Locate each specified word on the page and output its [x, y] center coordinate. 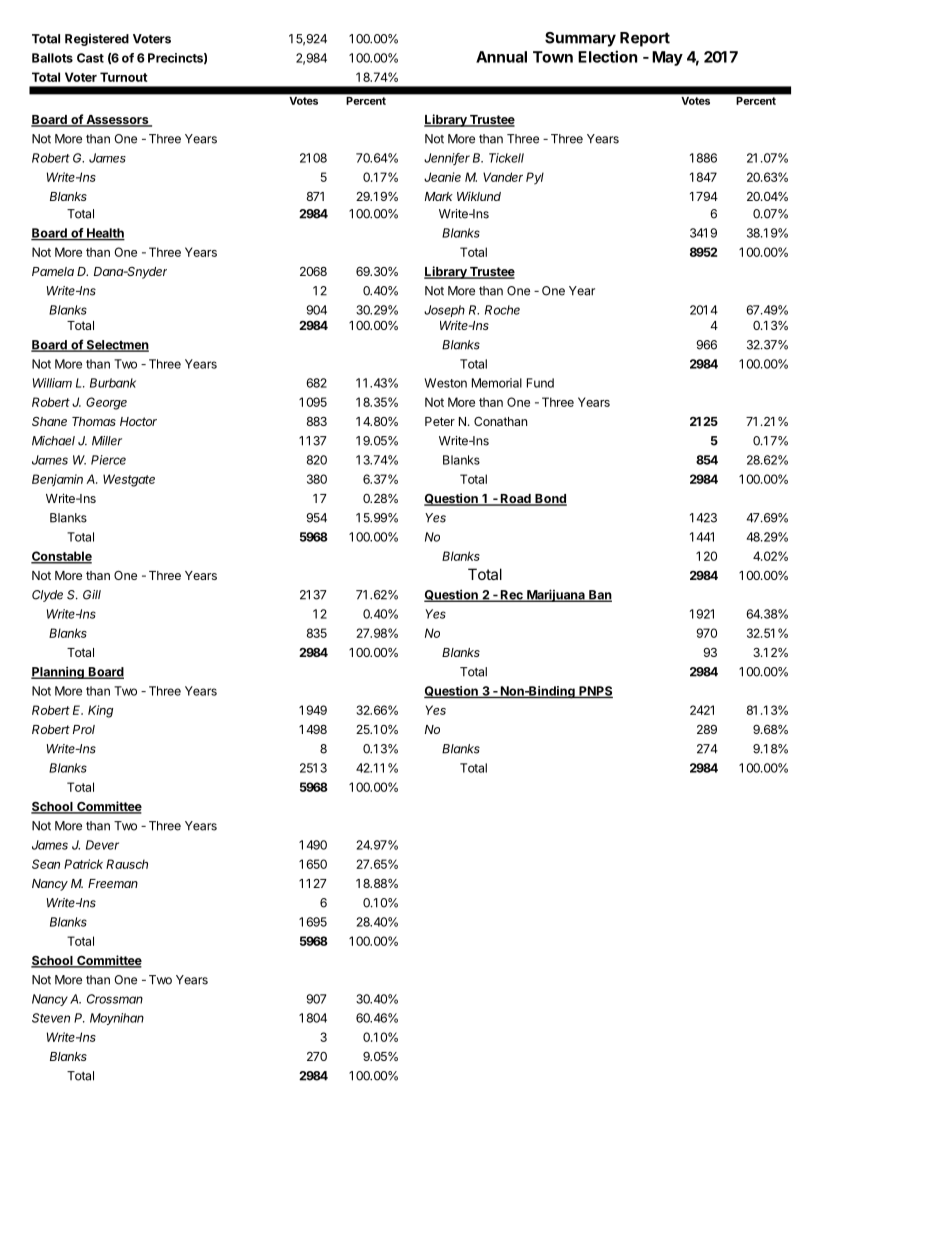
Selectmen [116, 346]
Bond [550, 500]
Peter [440, 421]
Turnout [124, 77]
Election [607, 56]
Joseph [444, 311]
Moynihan [117, 1019]
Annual [501, 57]
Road [516, 500]
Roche [502, 310]
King [100, 711]
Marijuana [556, 595]
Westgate [129, 480]
